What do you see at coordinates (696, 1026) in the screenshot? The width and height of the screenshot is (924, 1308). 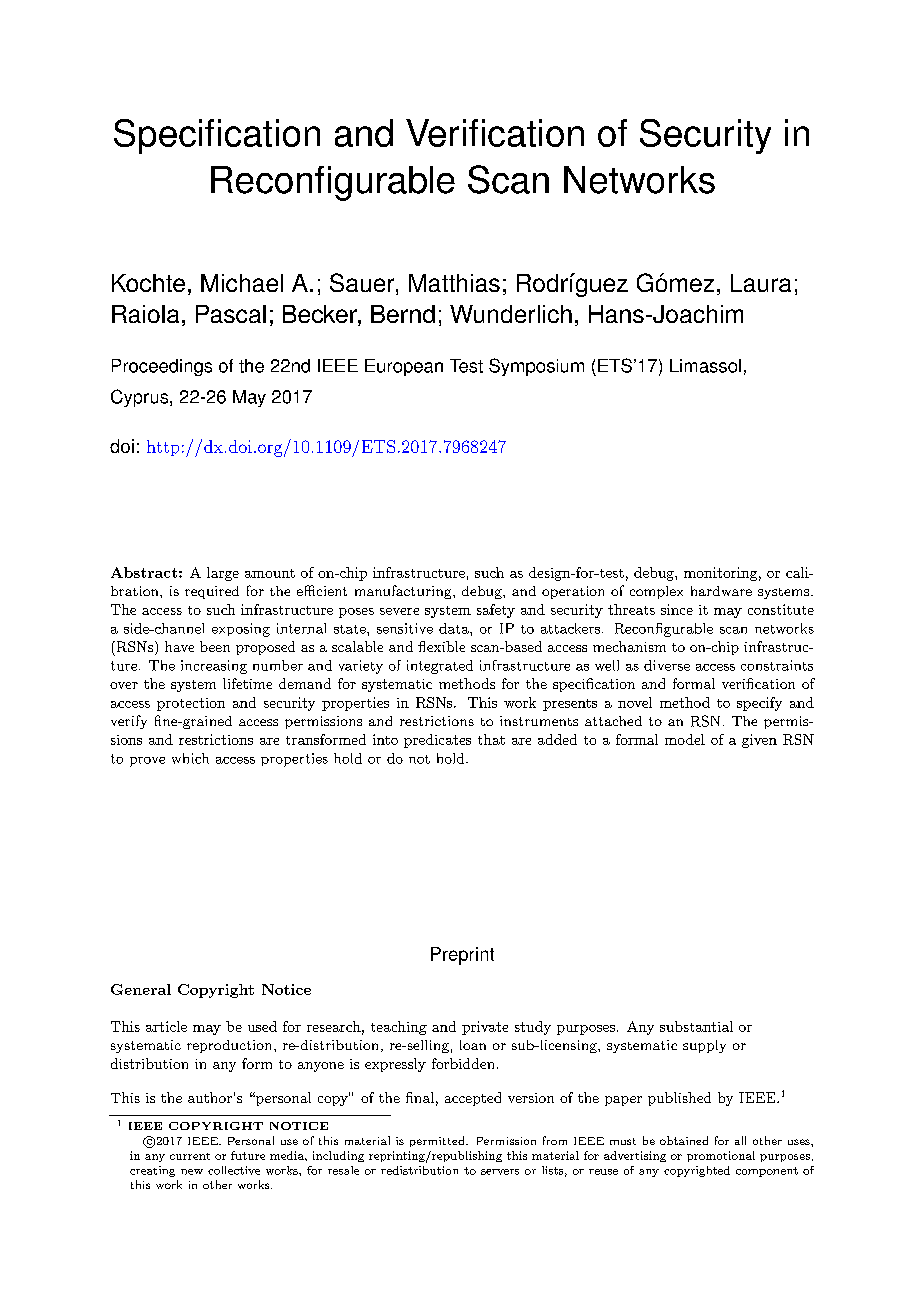 I see `substantial` at bounding box center [696, 1026].
